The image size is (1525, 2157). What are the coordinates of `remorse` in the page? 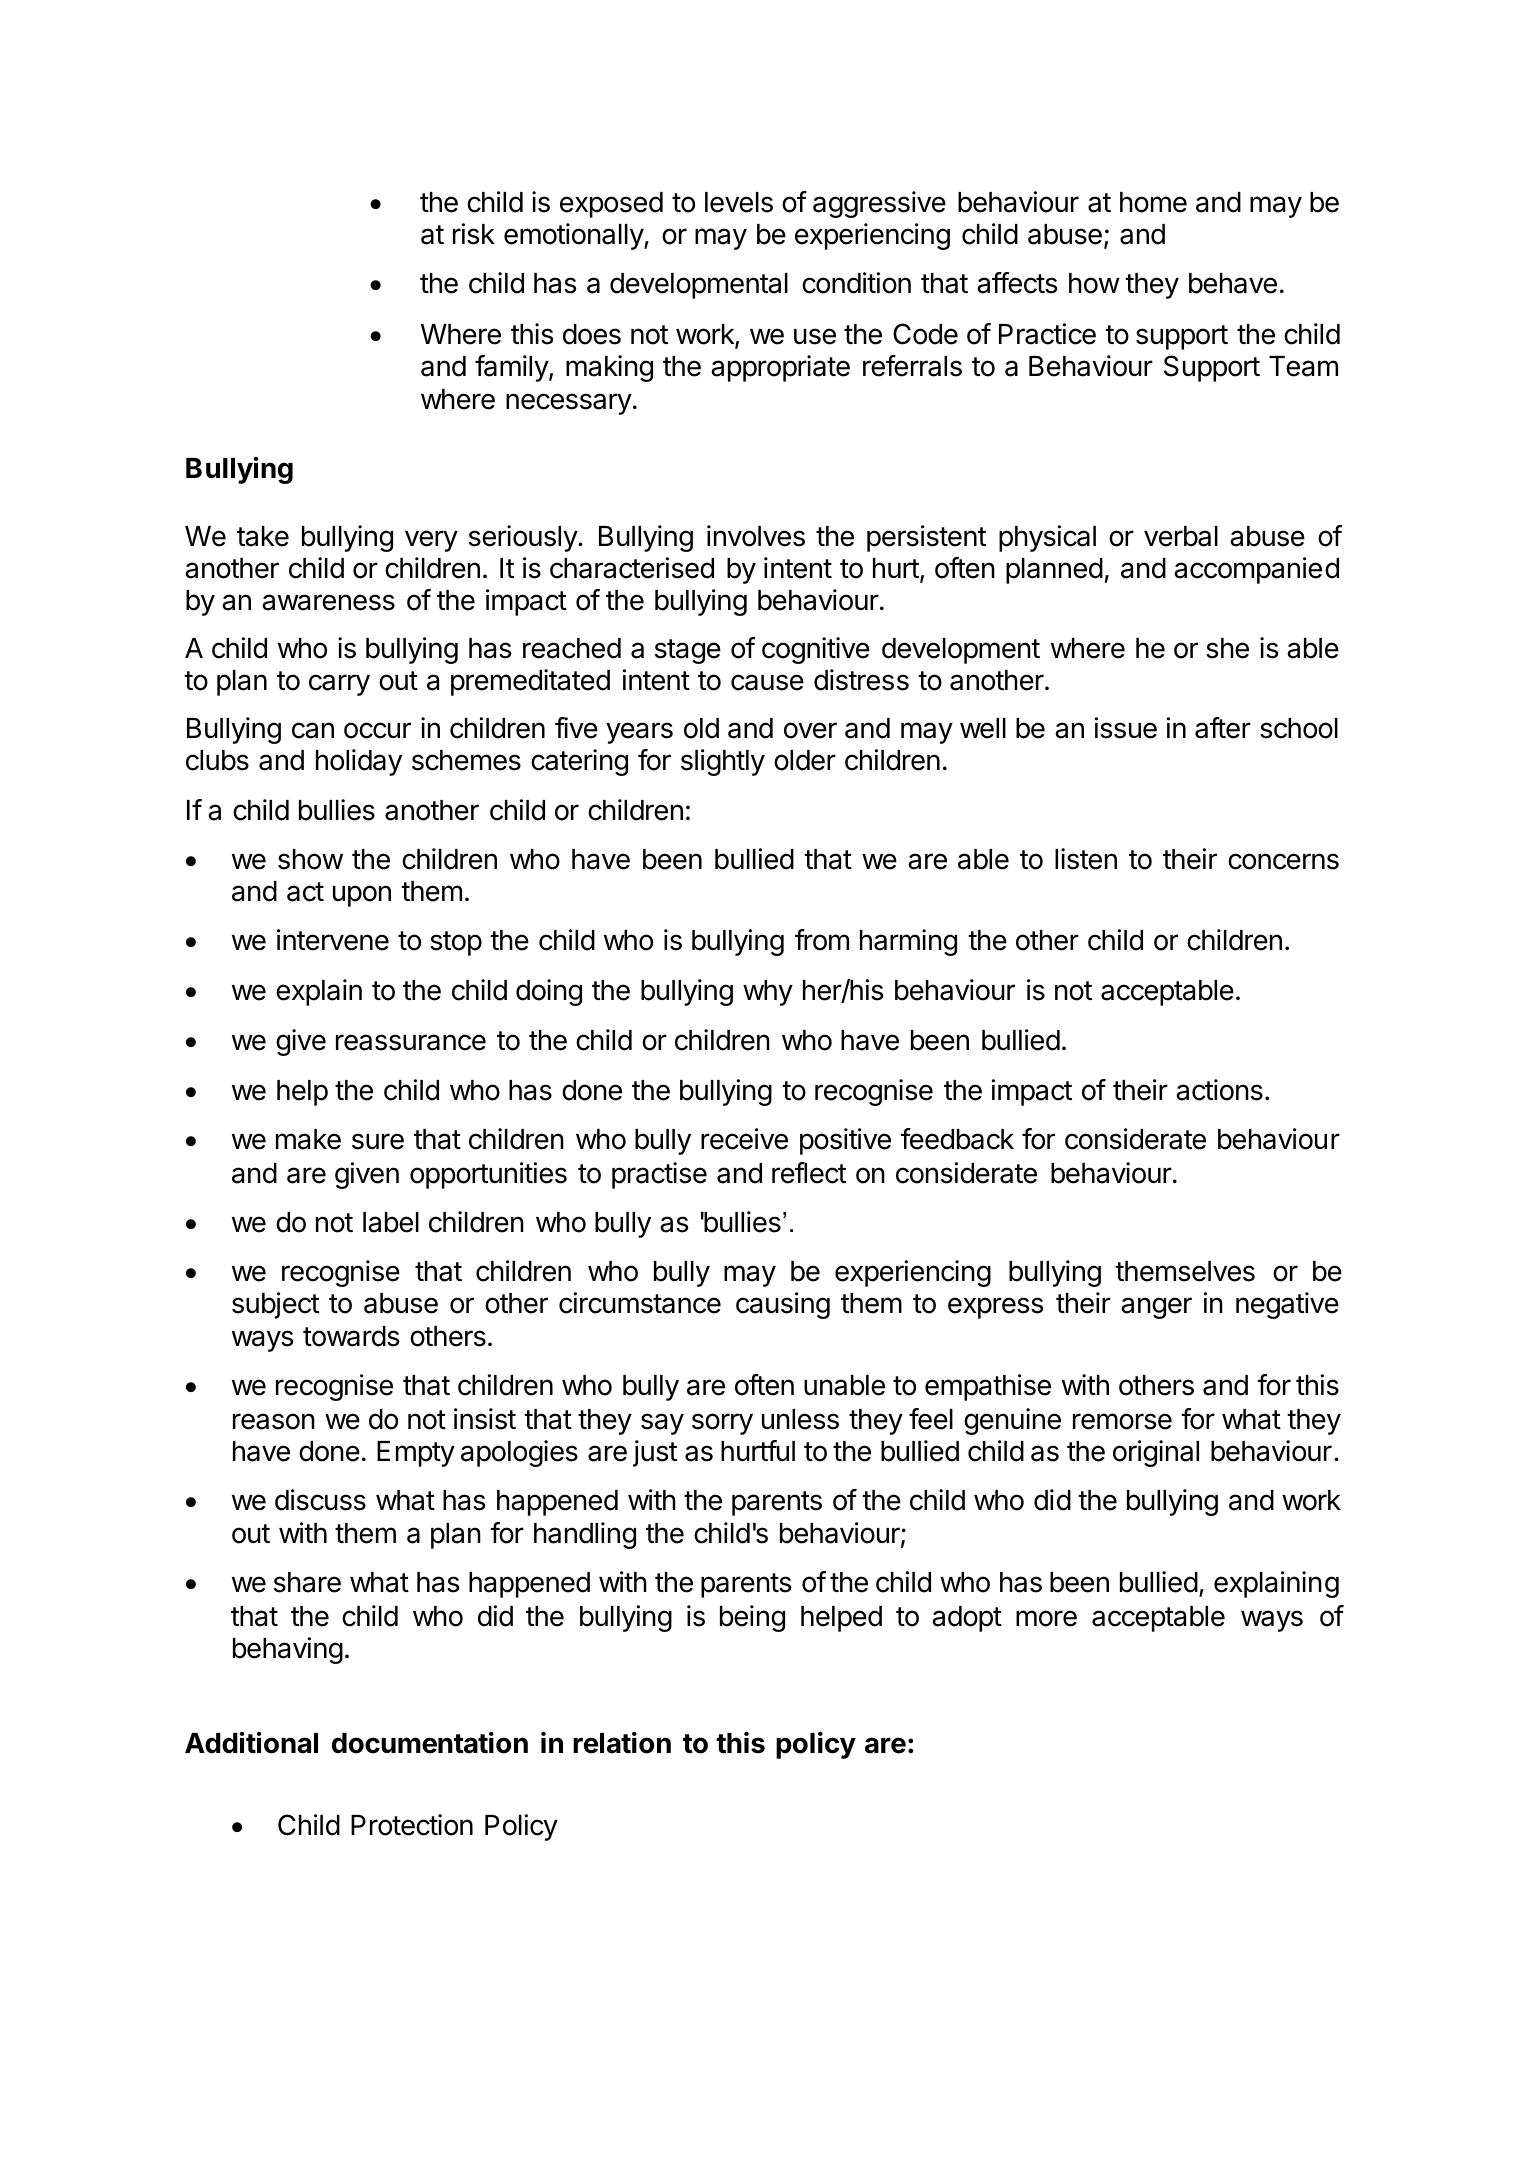 It's located at (1122, 1421).
